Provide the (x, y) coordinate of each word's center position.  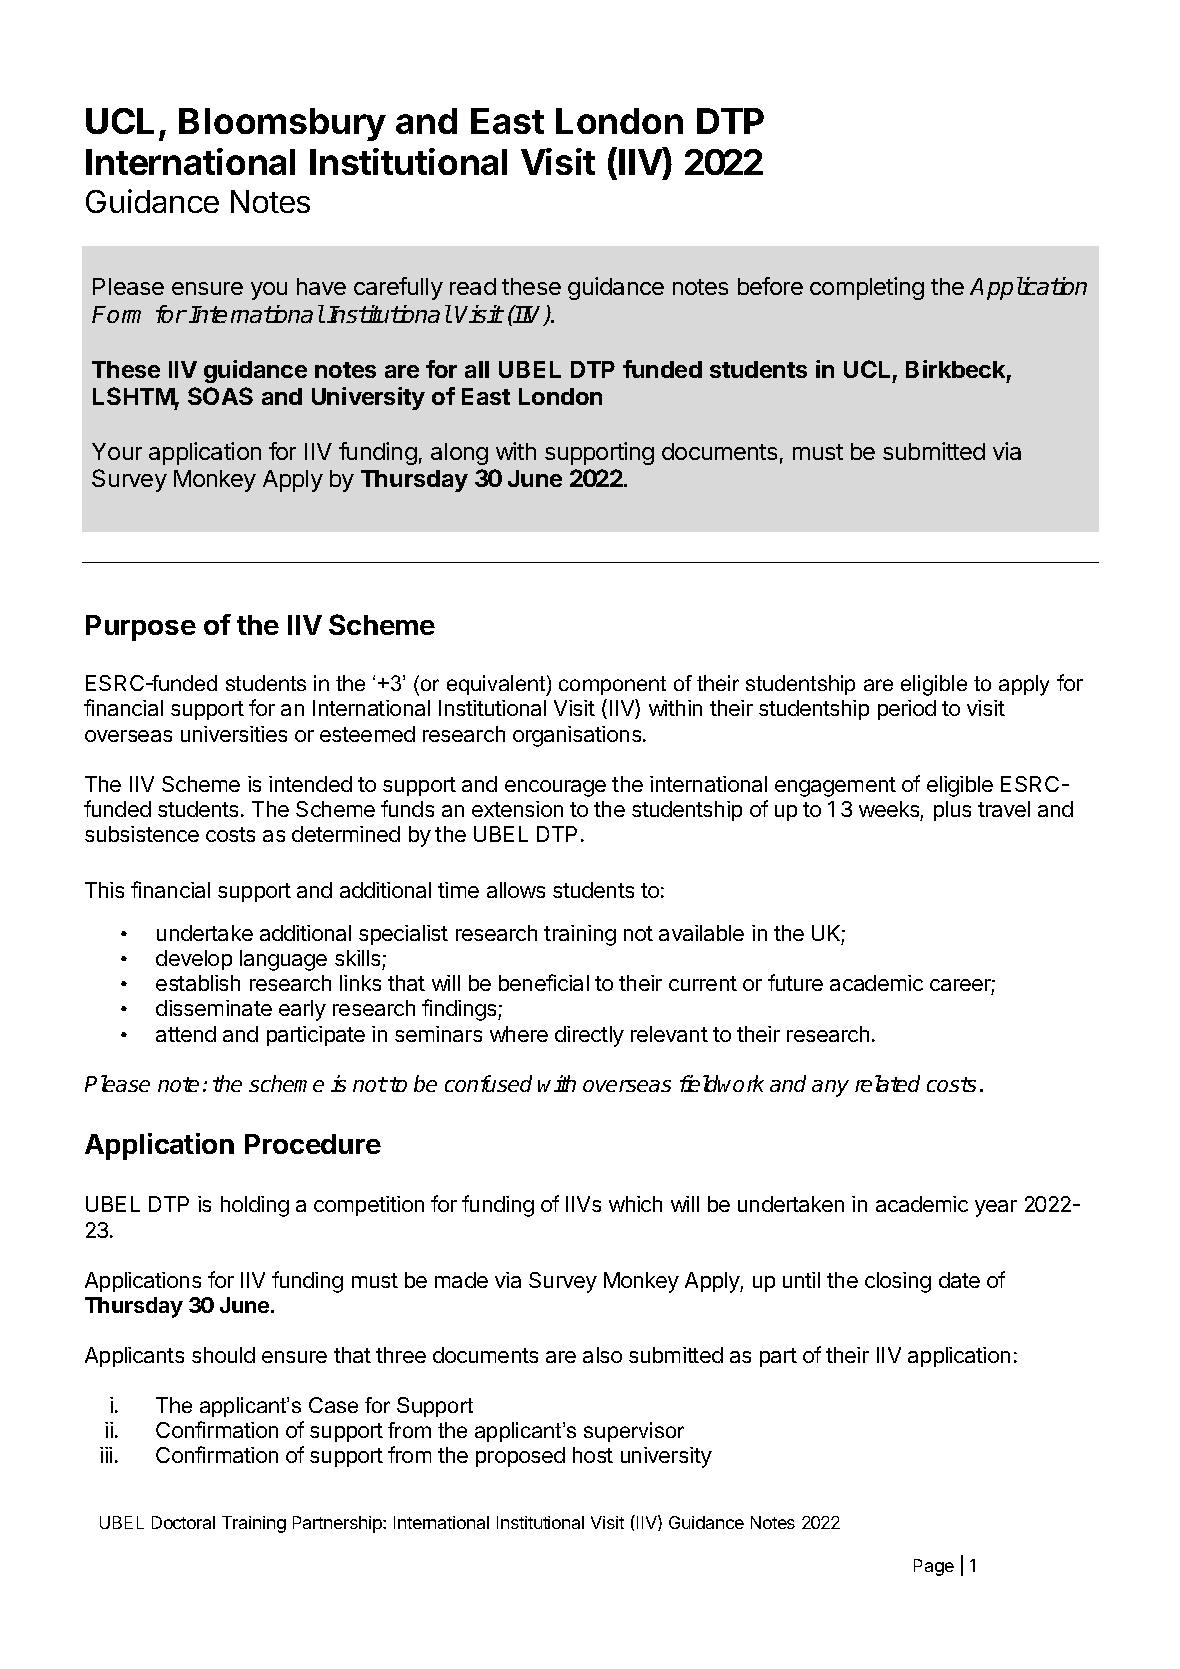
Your (117, 451)
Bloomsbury (282, 124)
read (473, 286)
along (459, 454)
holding (255, 1206)
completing (867, 288)
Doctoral (183, 1522)
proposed (520, 1457)
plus (952, 811)
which (635, 1204)
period (907, 710)
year (996, 1208)
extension (517, 809)
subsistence (142, 834)
